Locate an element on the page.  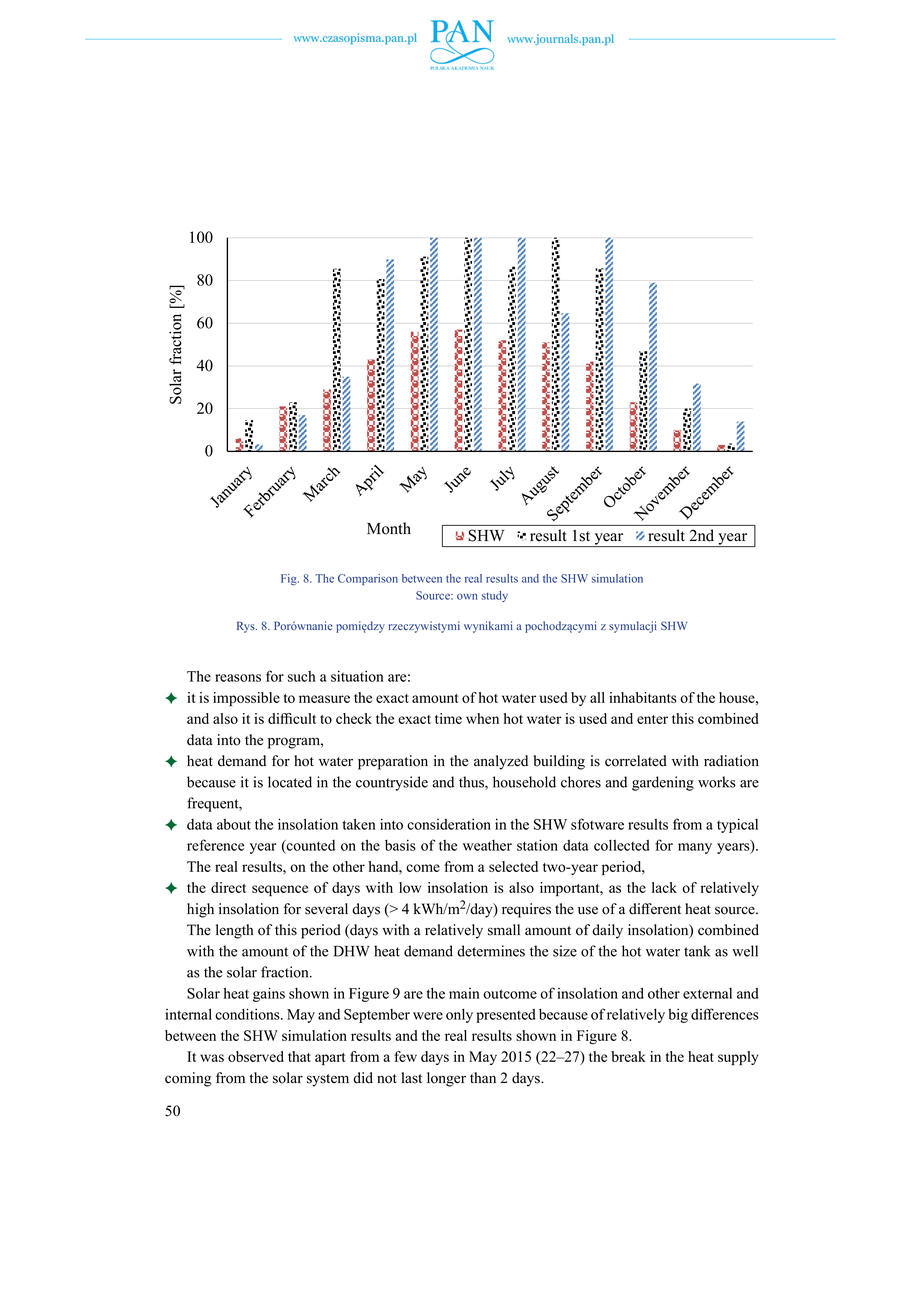
consideration is located at coordinates (449, 824).
